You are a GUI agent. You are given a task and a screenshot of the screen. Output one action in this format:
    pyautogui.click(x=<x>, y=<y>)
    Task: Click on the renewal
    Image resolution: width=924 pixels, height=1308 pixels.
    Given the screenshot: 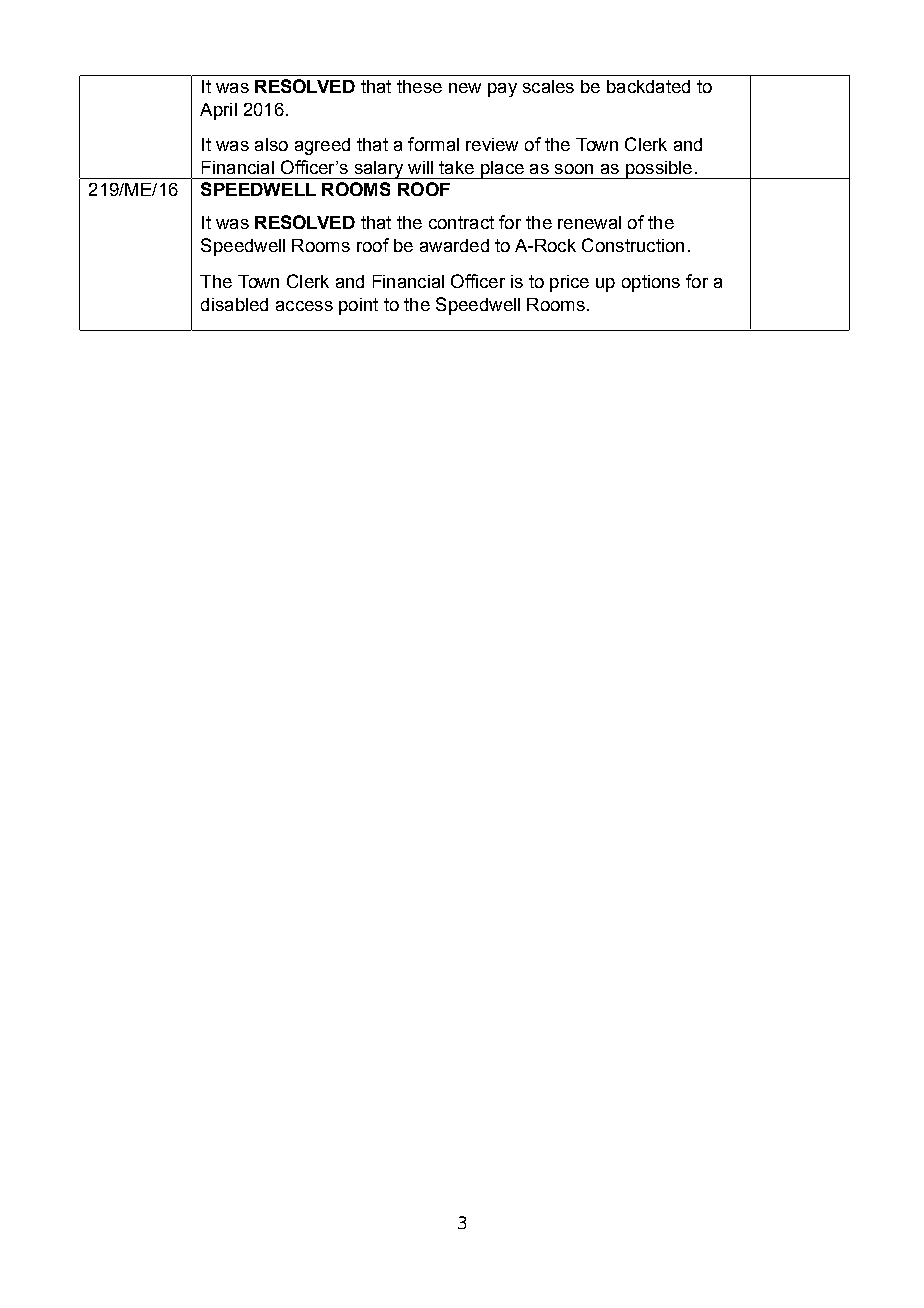 What is the action you would take?
    pyautogui.click(x=589, y=222)
